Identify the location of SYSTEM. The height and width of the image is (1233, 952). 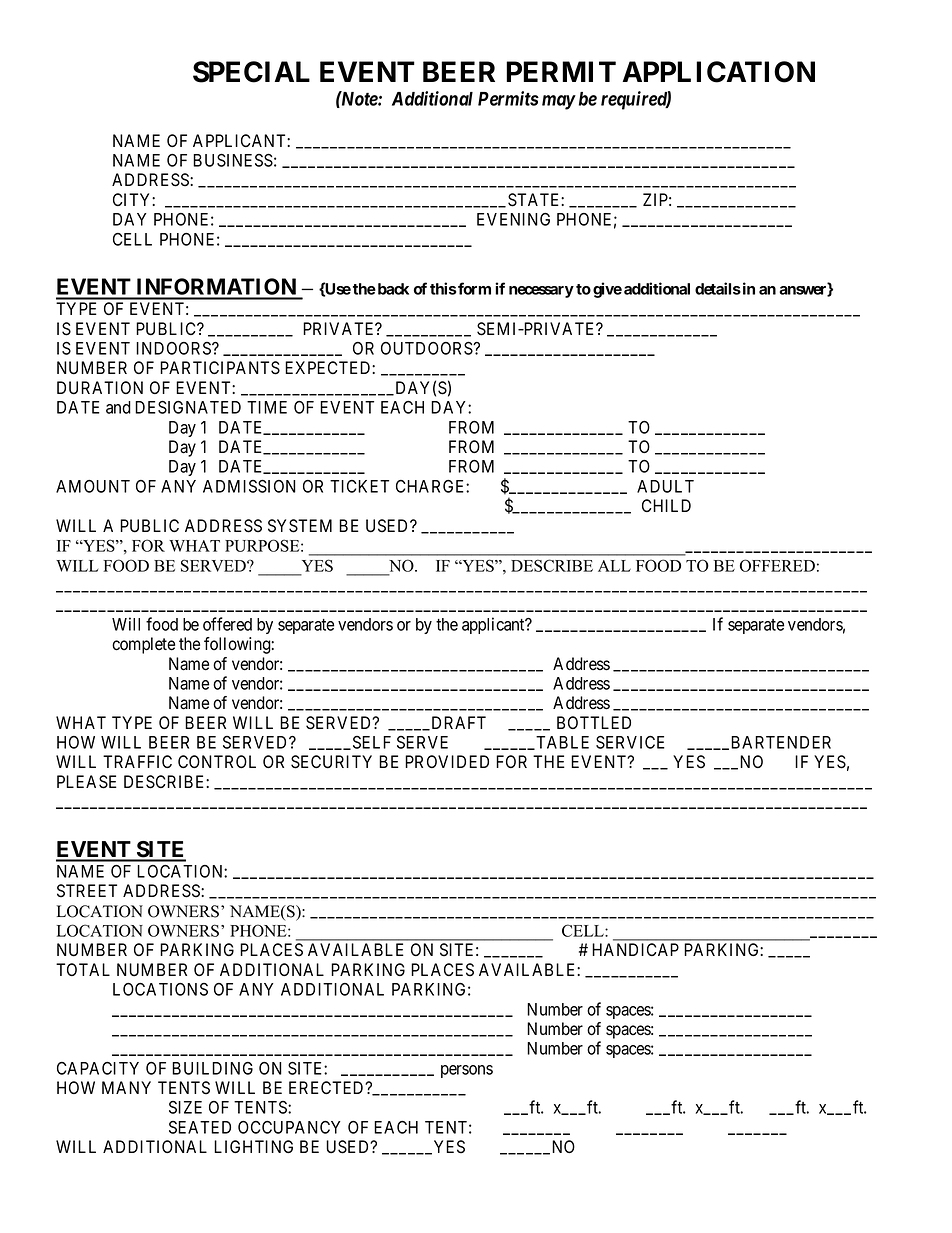
(300, 526).
